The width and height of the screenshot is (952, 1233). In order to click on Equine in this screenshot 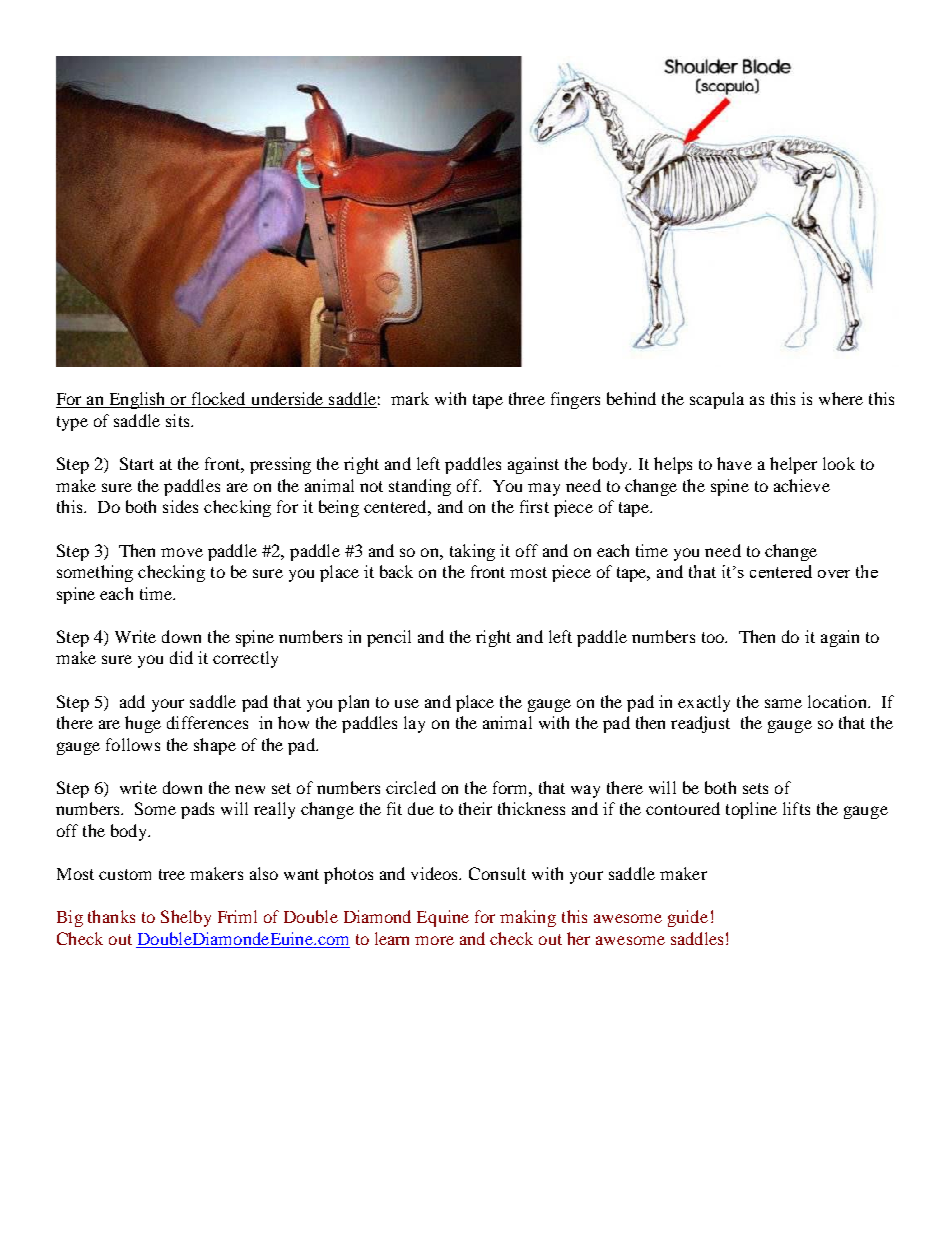, I will do `click(443, 918)`.
